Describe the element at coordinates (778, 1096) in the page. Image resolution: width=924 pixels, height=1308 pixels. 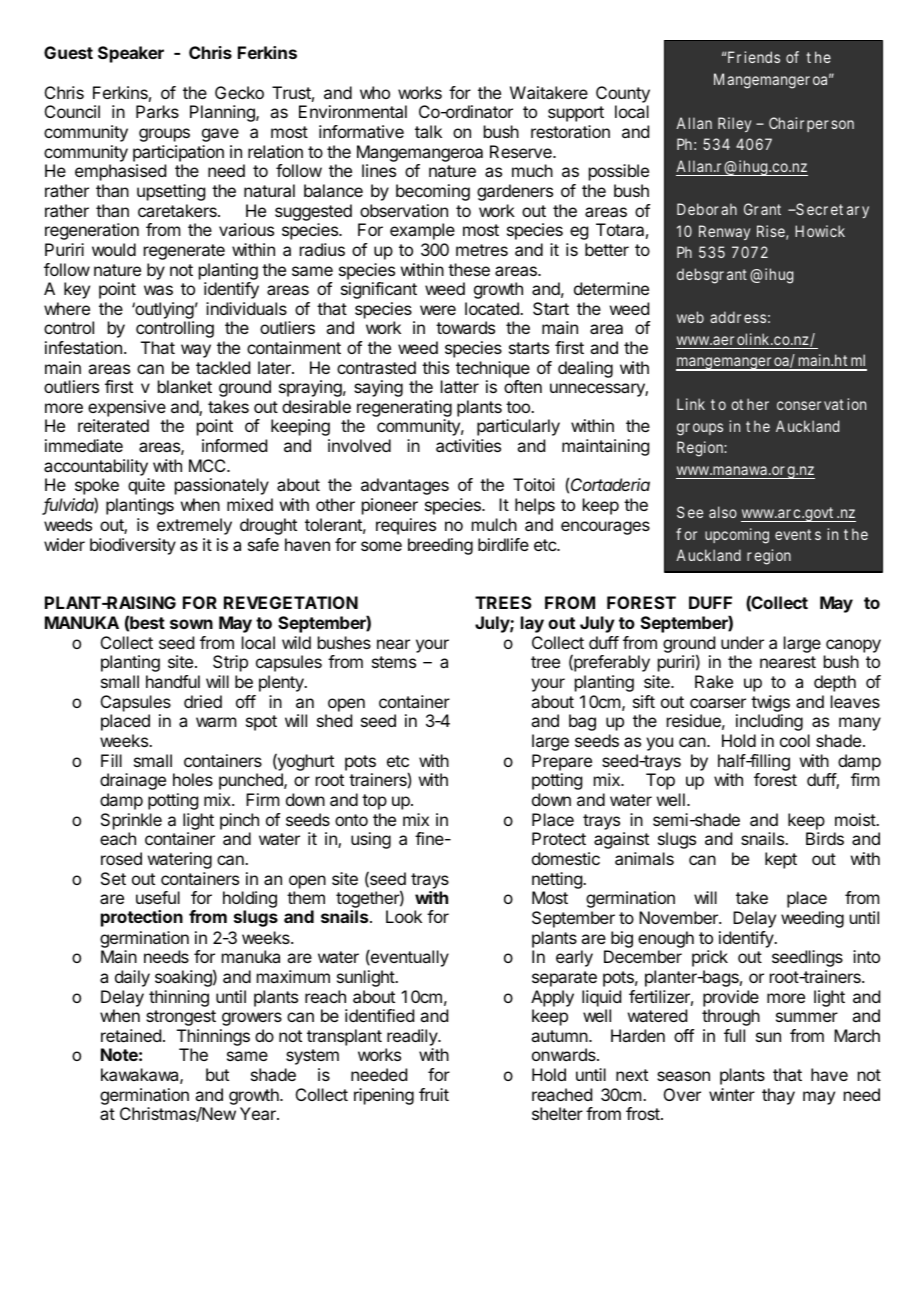
I see `thay` at that location.
